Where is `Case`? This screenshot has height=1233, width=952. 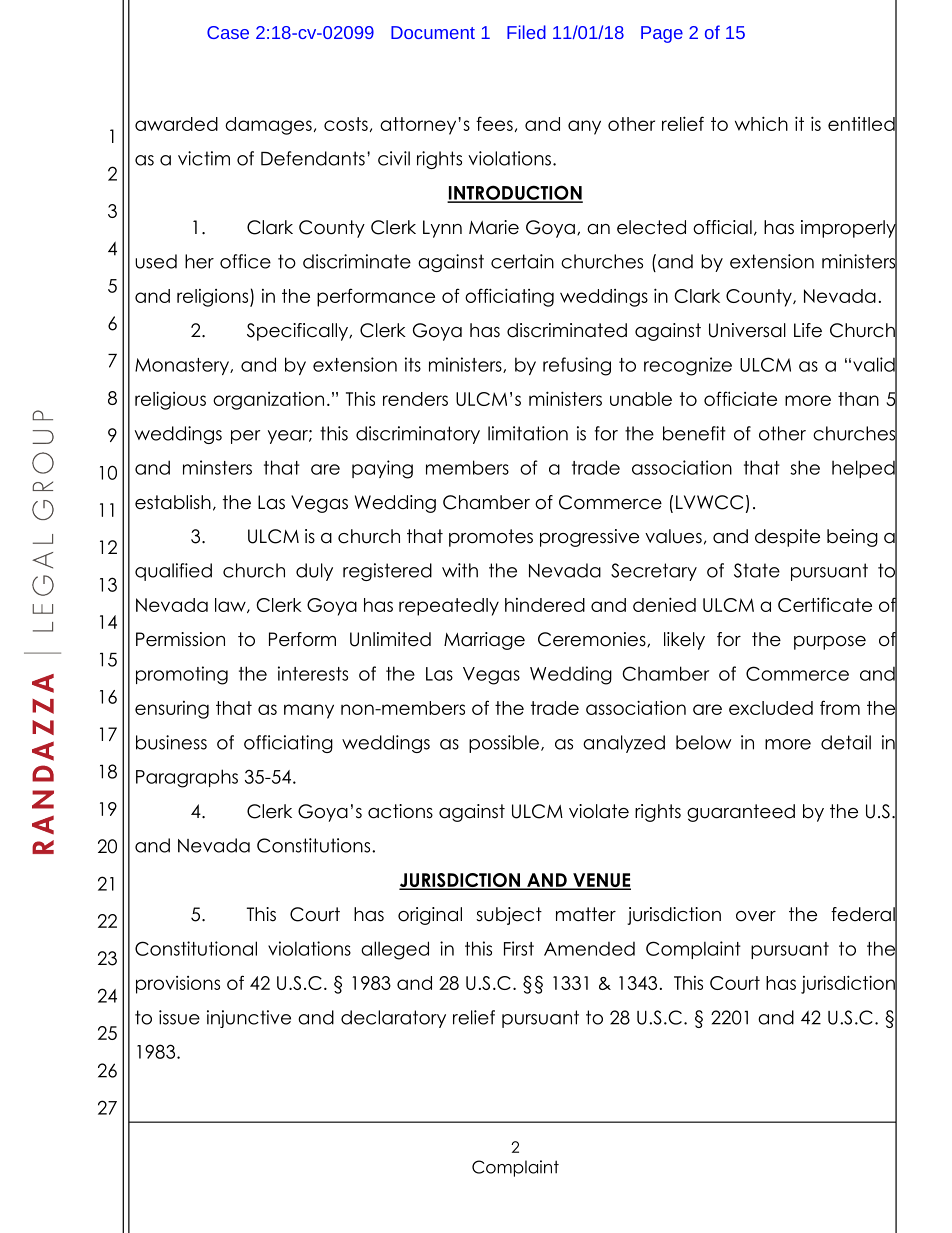
Case is located at coordinates (228, 32).
